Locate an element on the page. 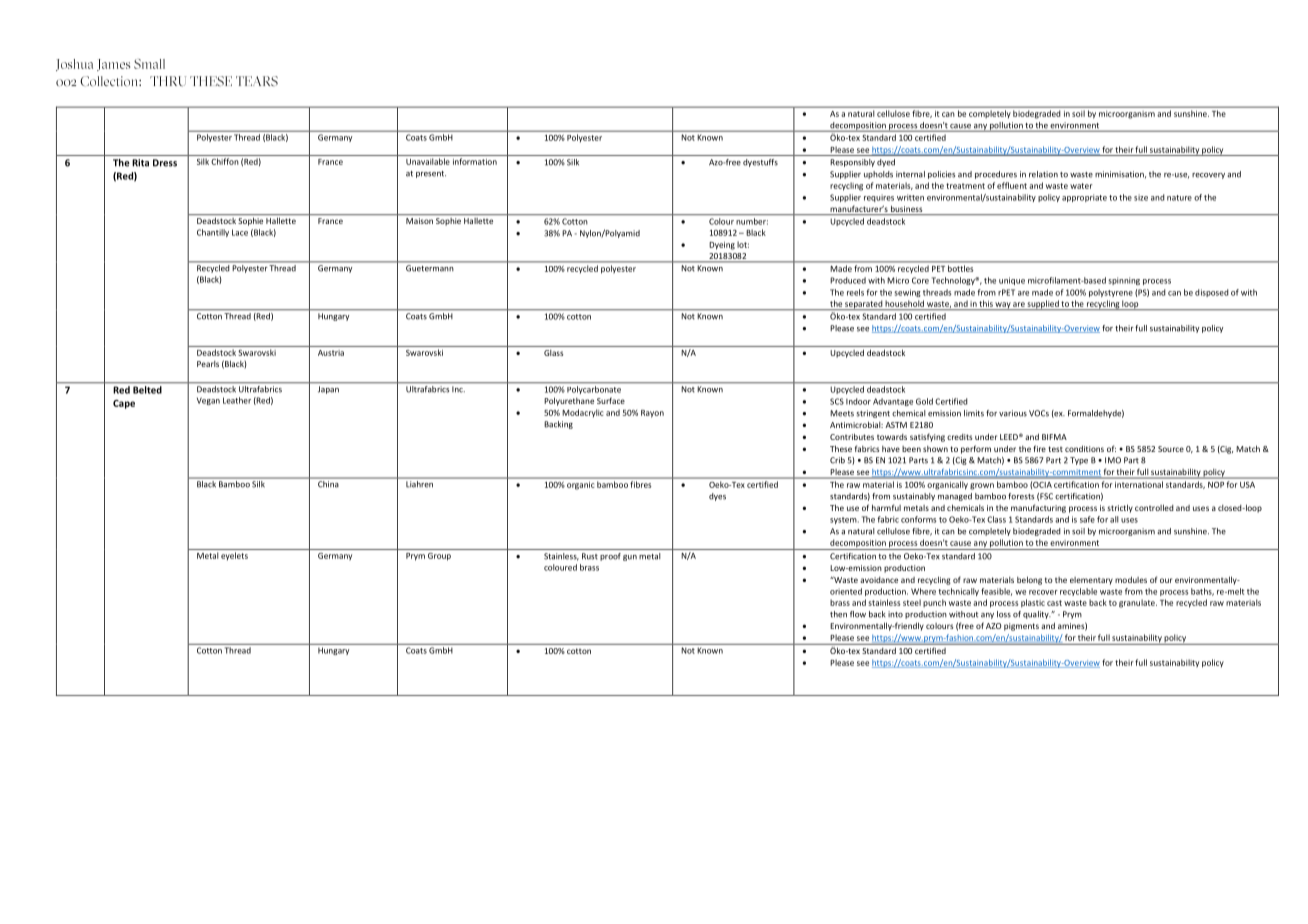  upholds is located at coordinates (878, 175).
